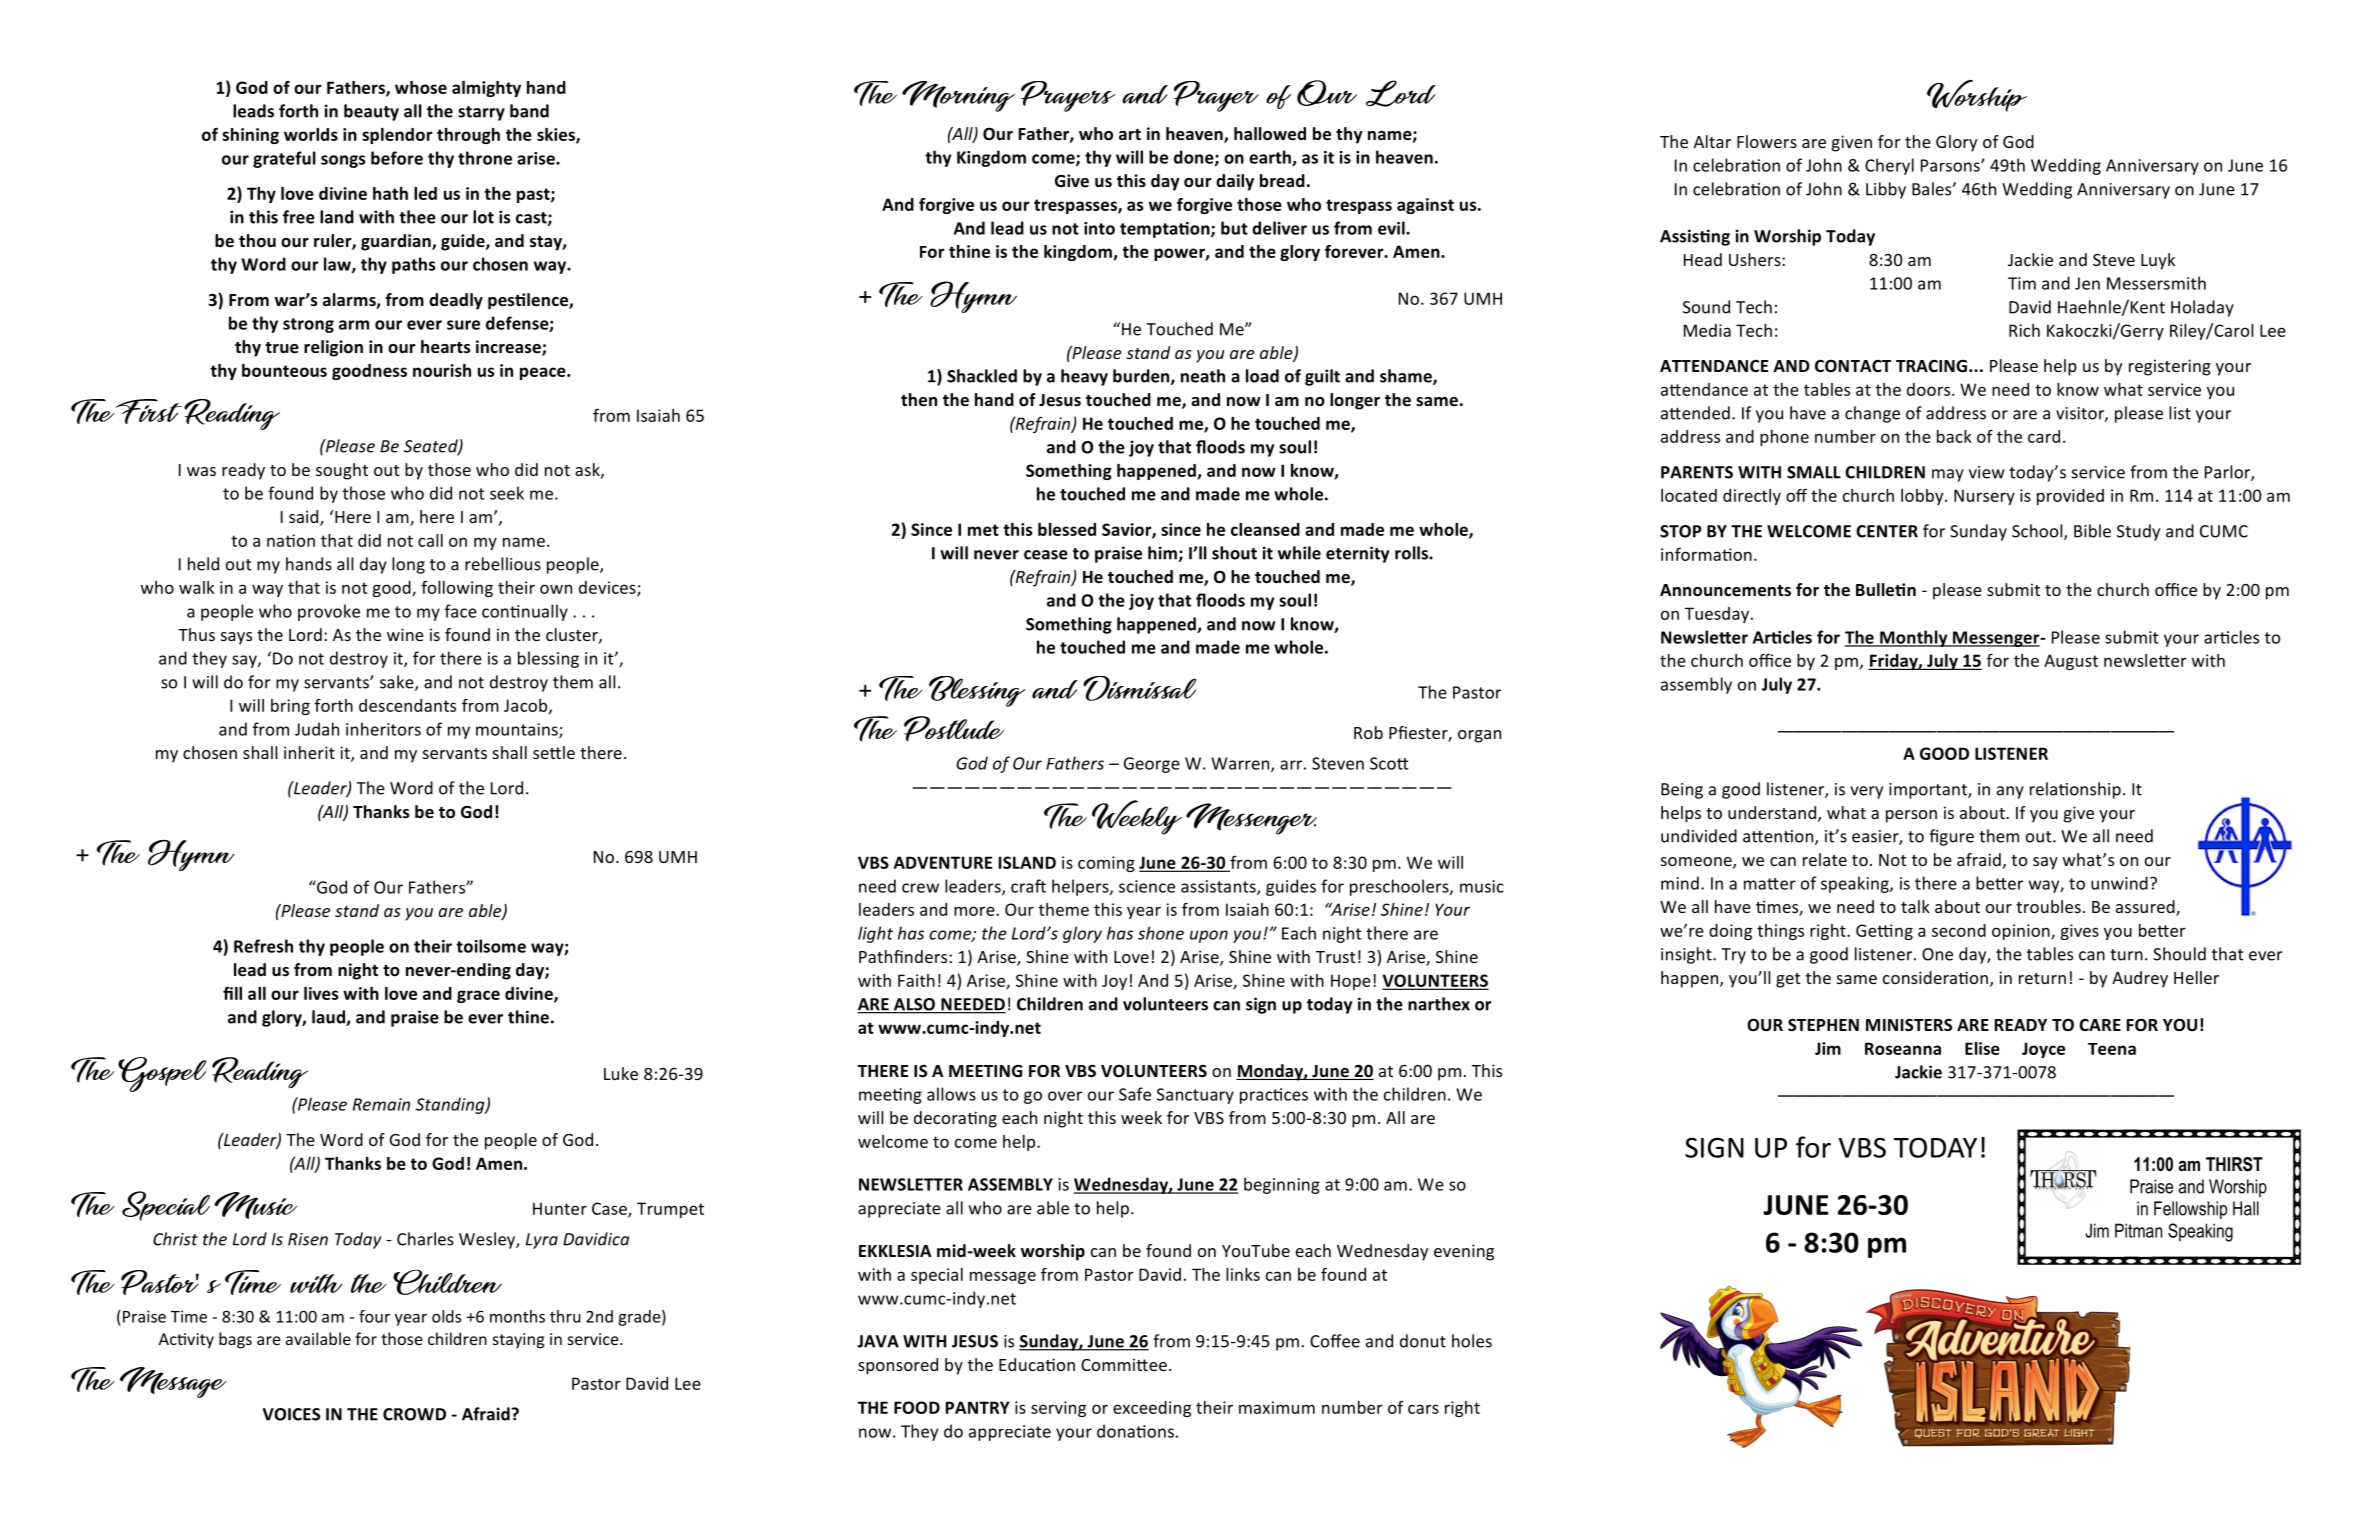  What do you see at coordinates (1271, 158) in the page?
I see `earth` at bounding box center [1271, 158].
